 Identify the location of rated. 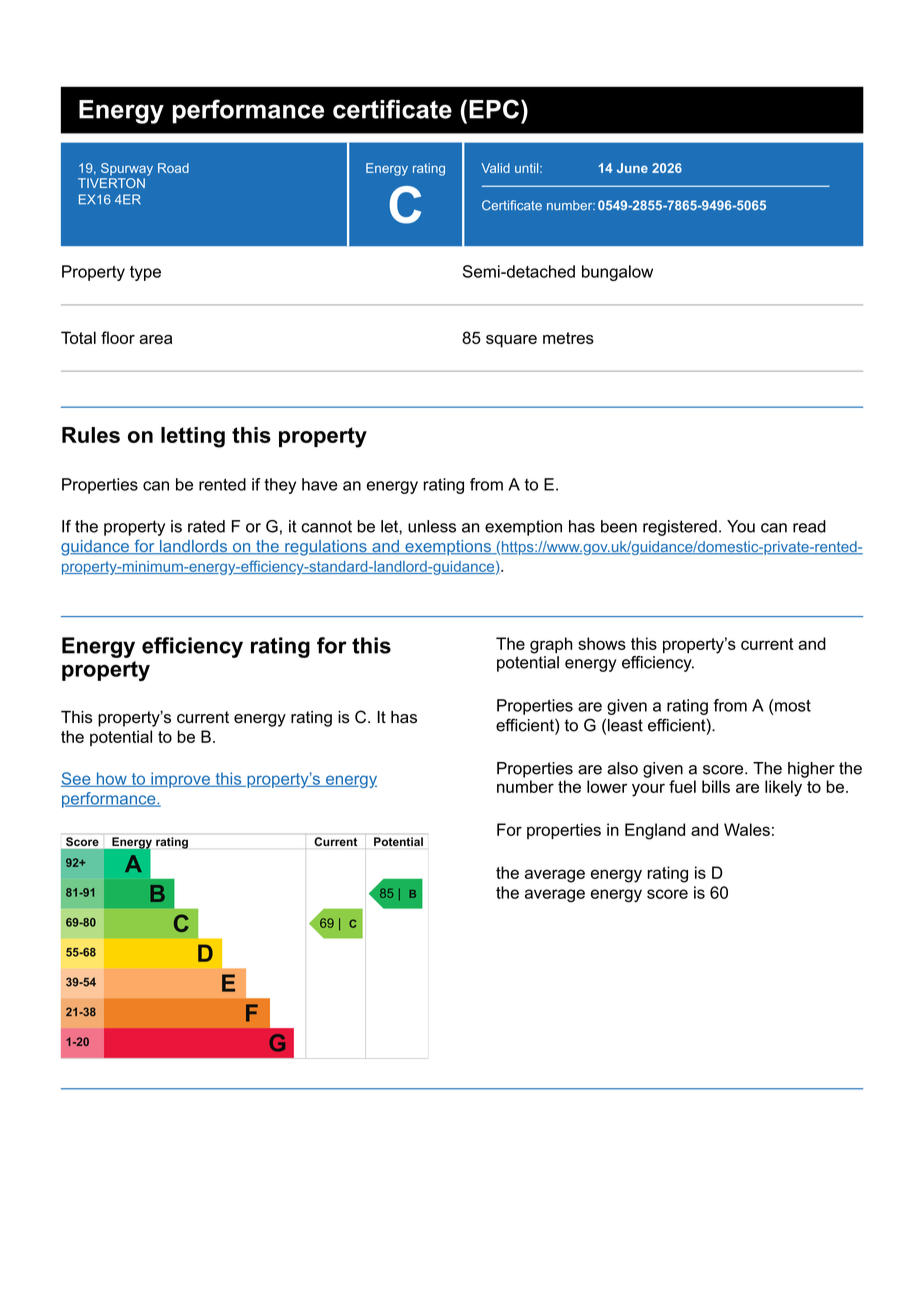
(206, 526).
